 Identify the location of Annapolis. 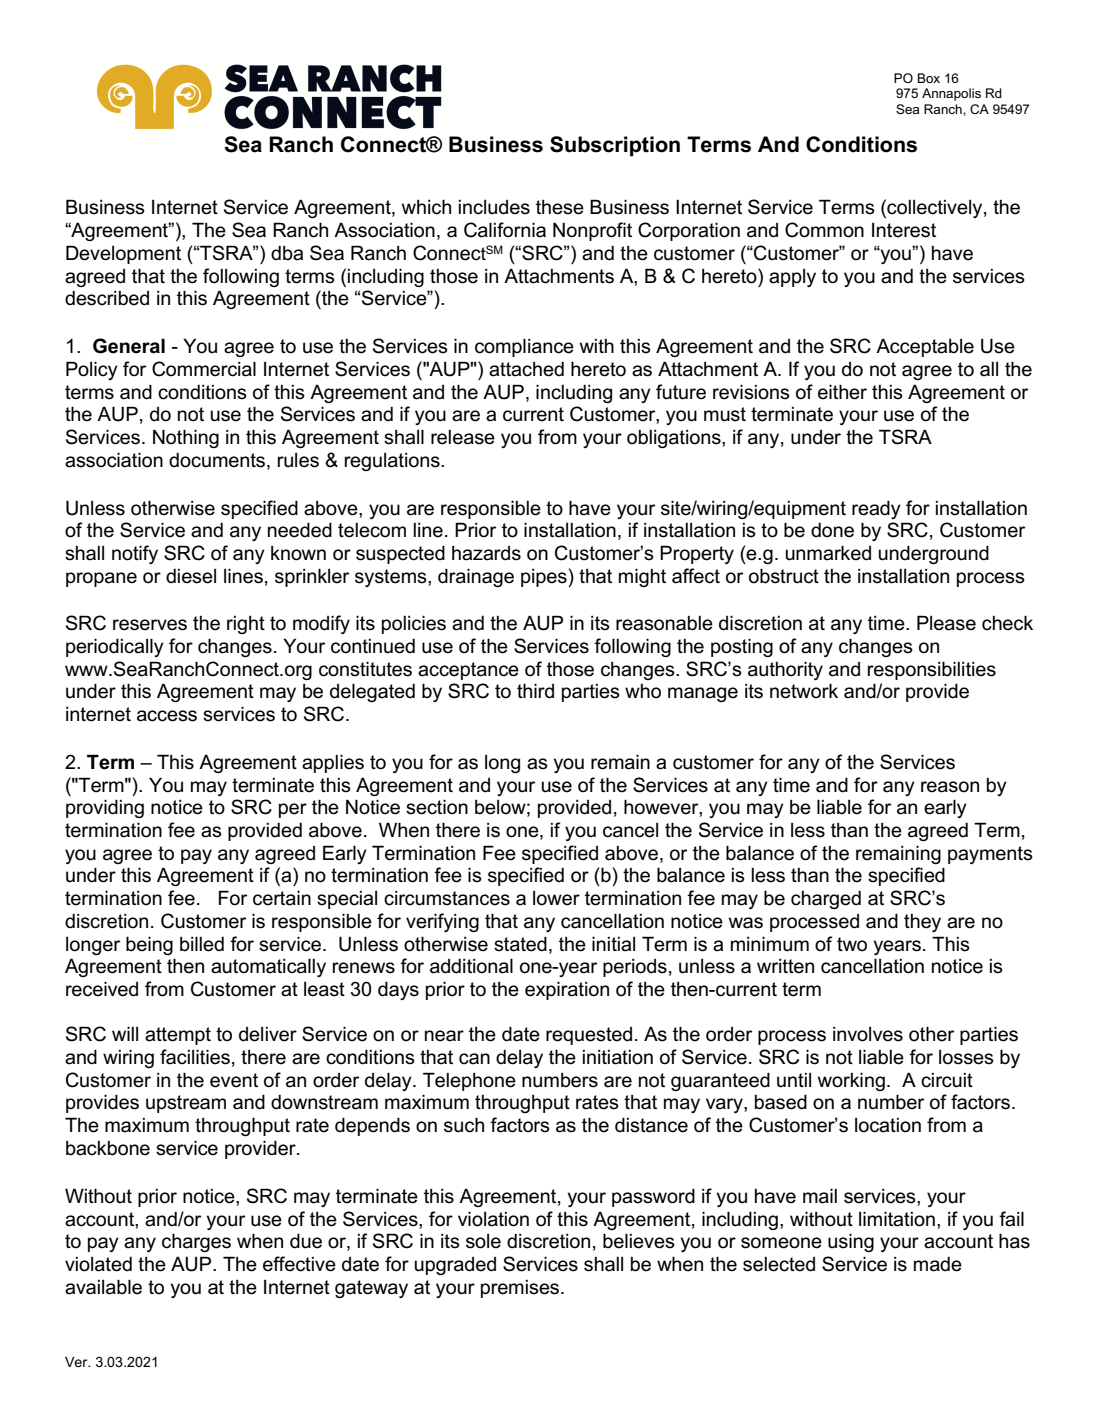
(951, 94).
